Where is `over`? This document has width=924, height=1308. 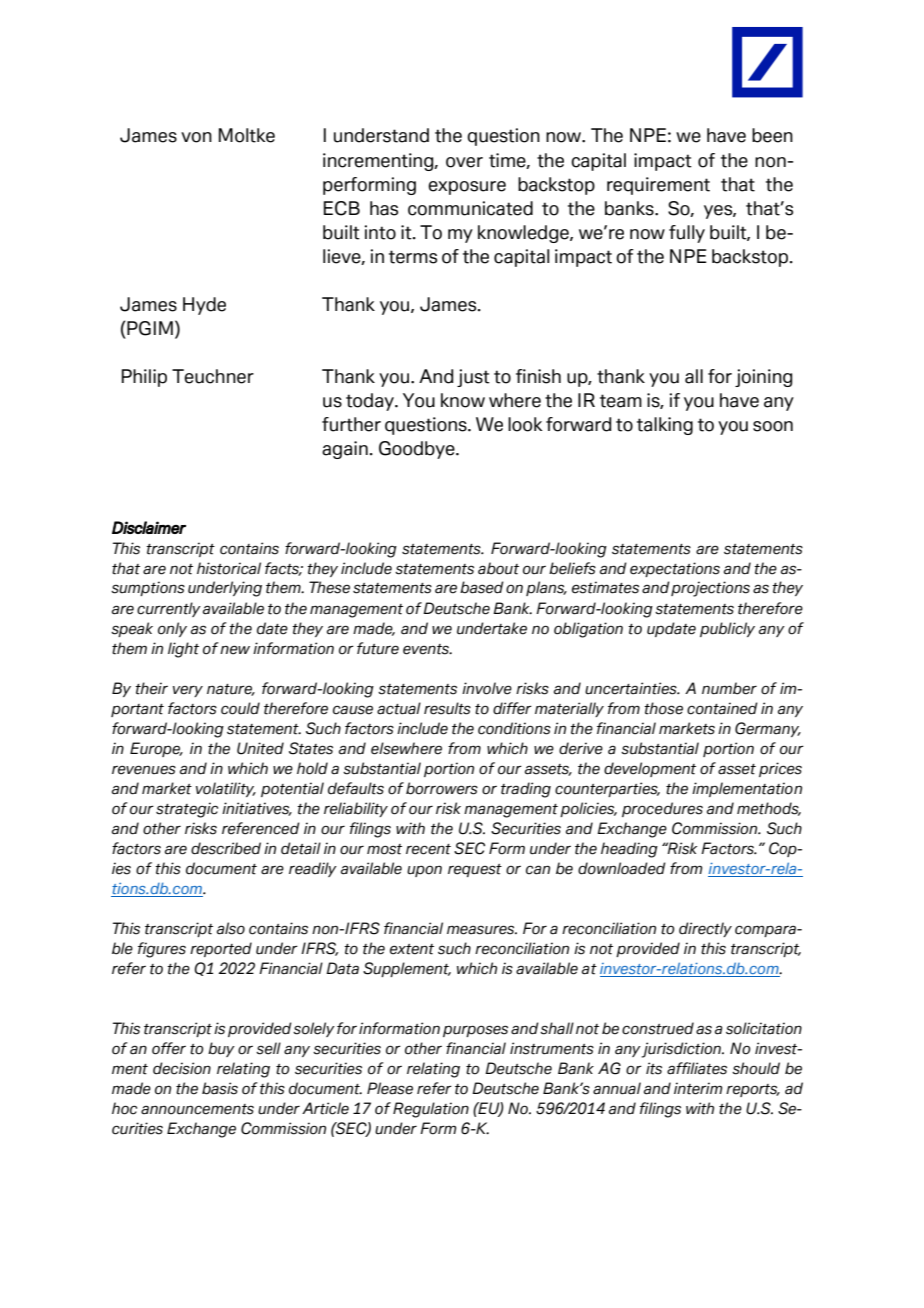
over is located at coordinates (464, 162).
